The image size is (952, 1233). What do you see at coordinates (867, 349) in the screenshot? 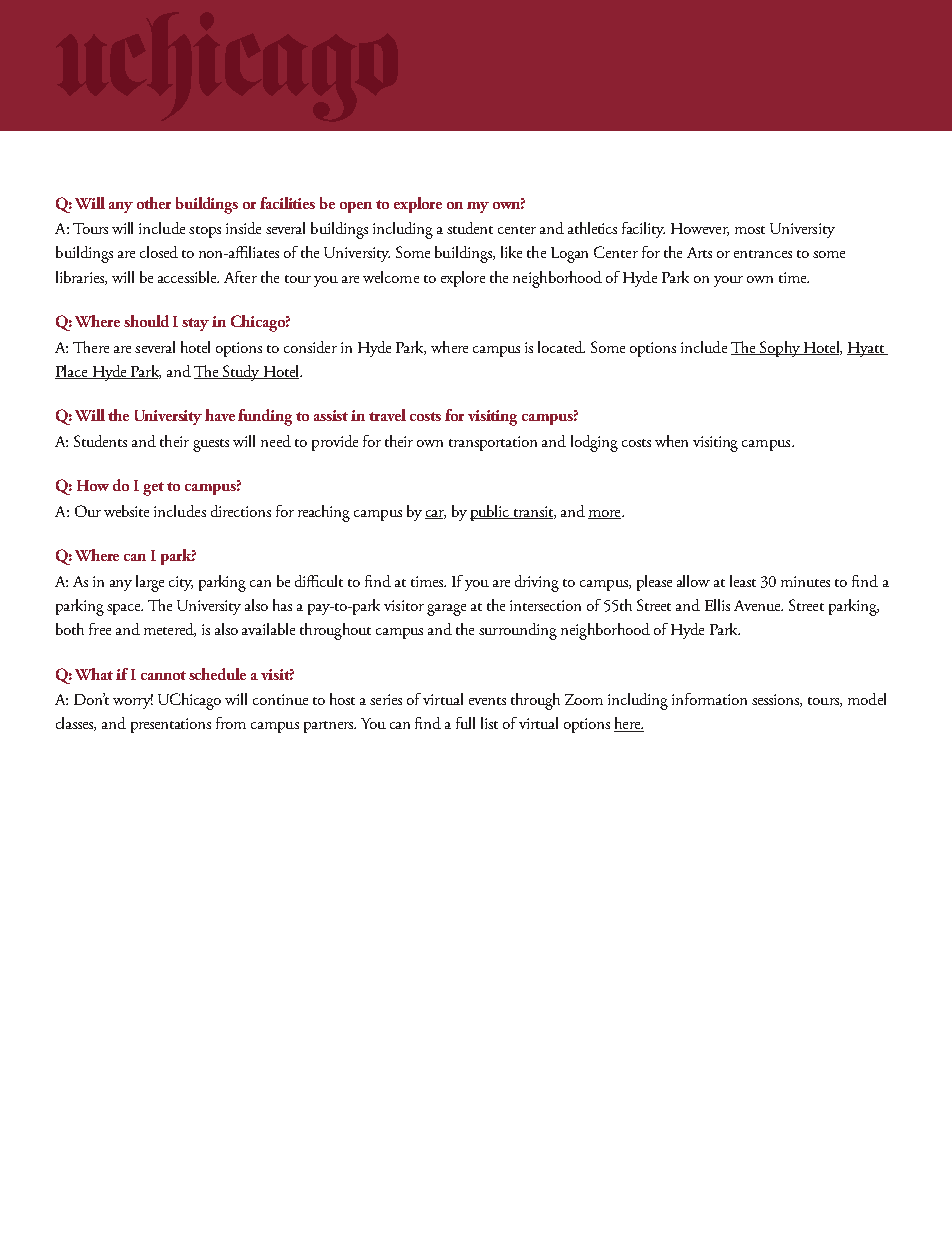
I see `Hyatt` at bounding box center [867, 349].
